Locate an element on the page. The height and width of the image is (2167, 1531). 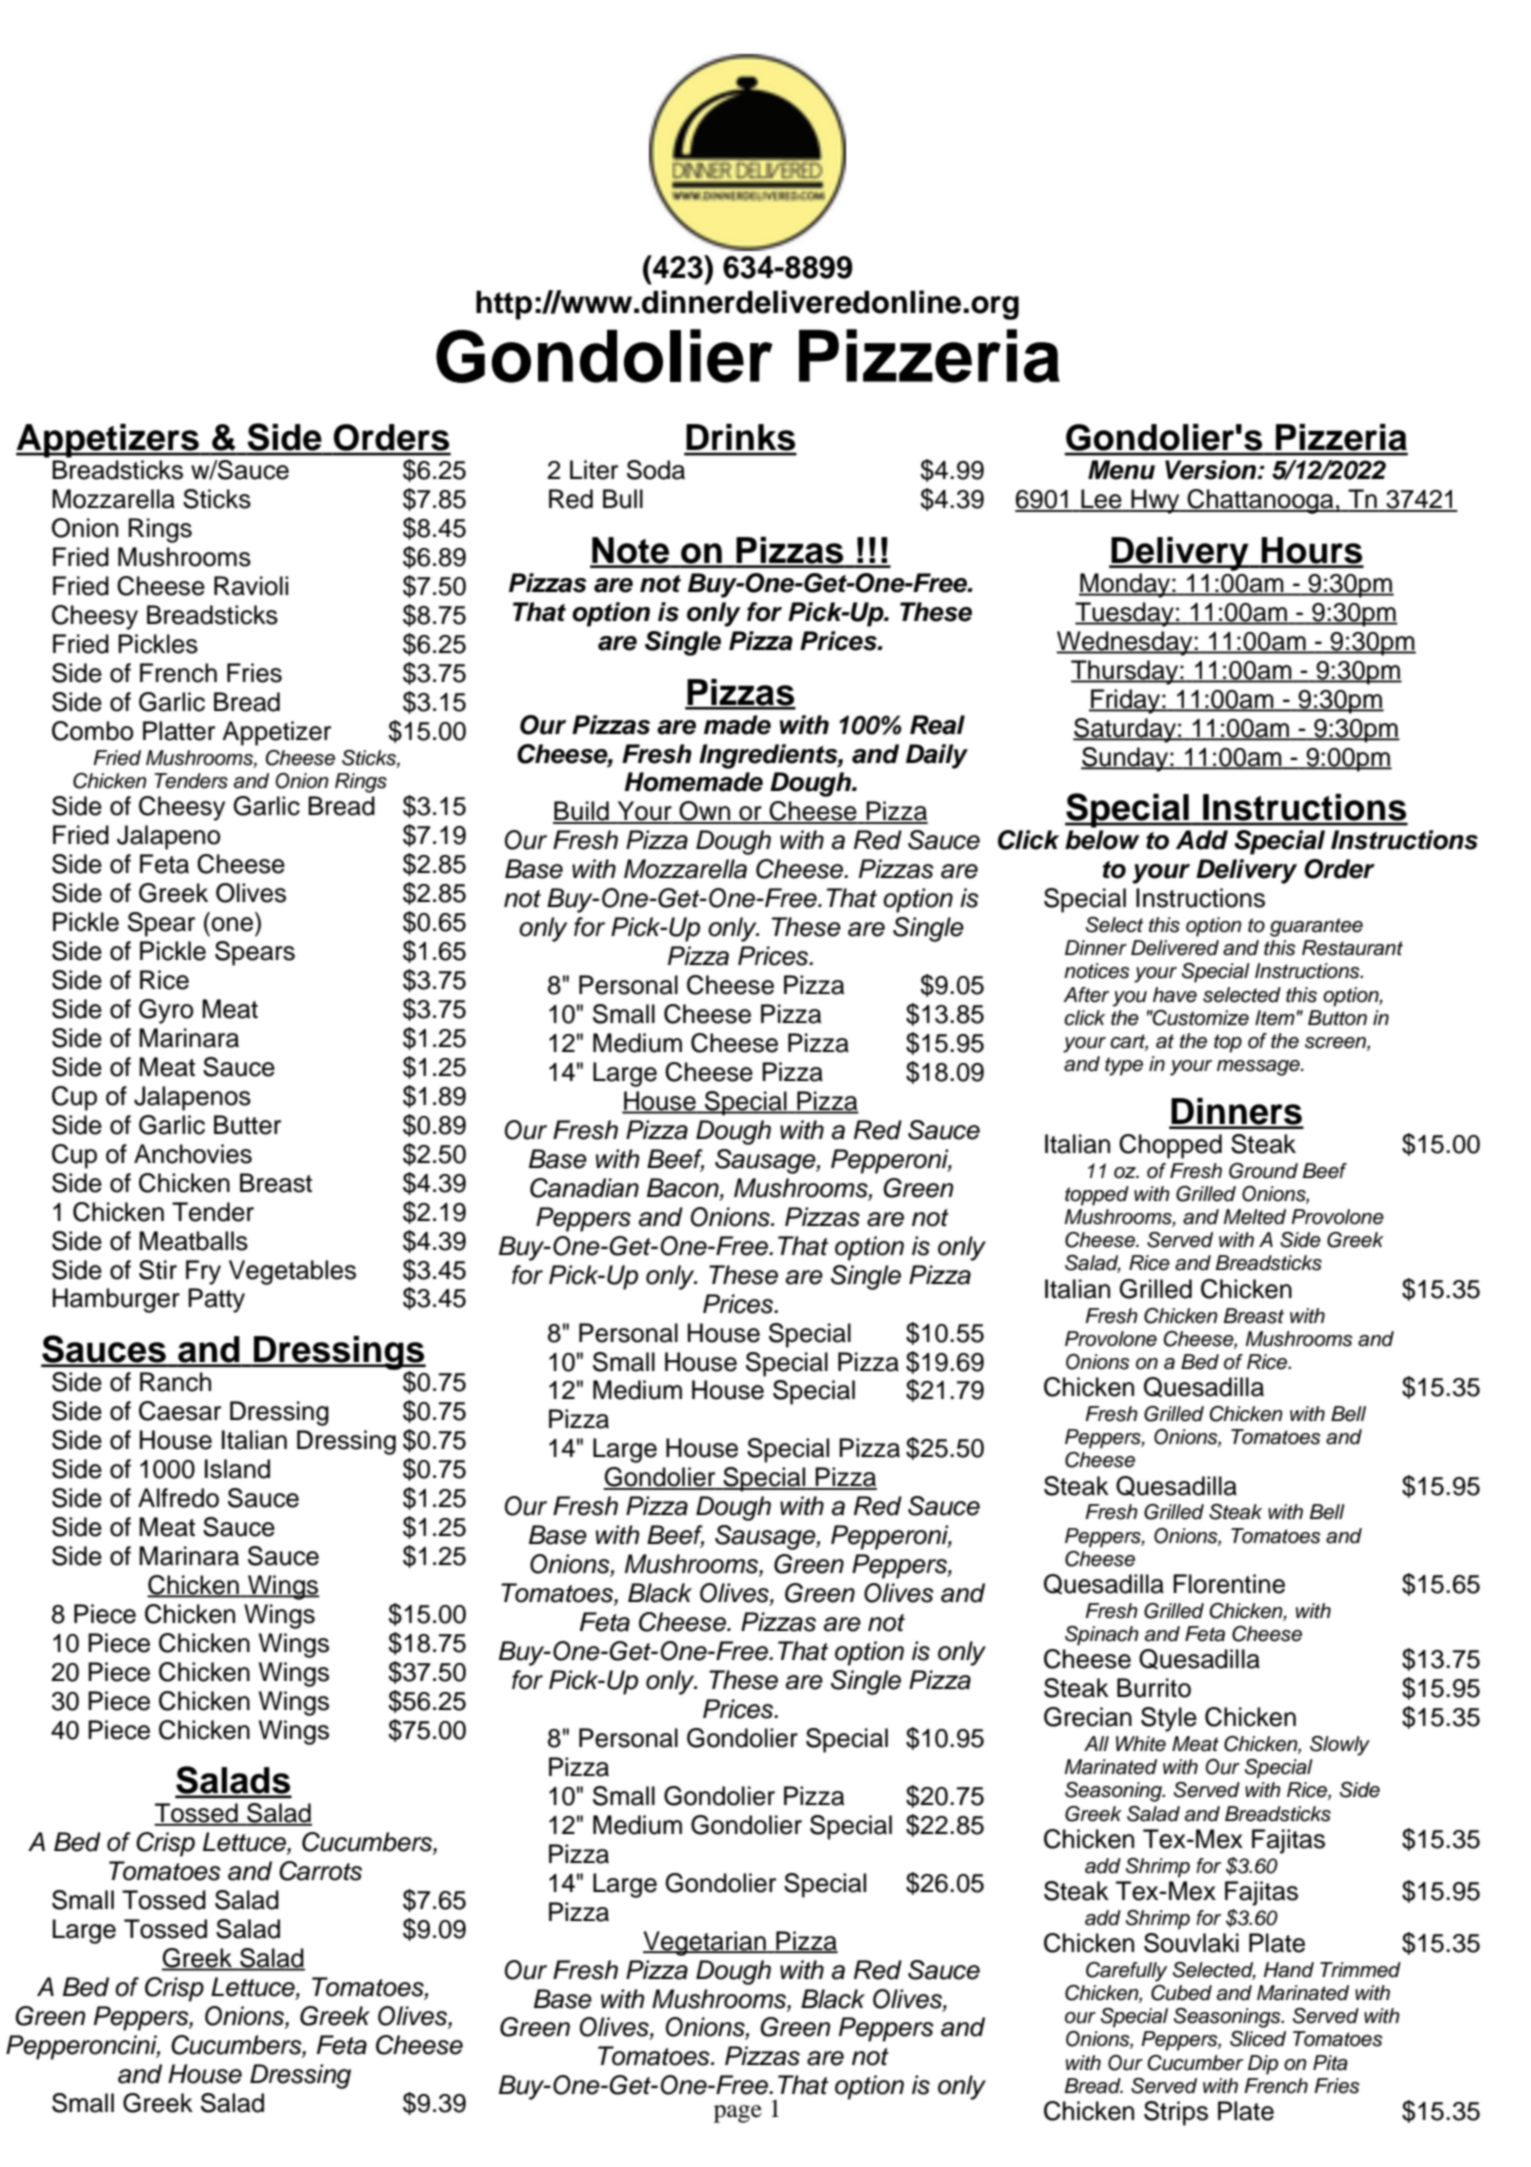
Alfredo is located at coordinates (178, 1498).
